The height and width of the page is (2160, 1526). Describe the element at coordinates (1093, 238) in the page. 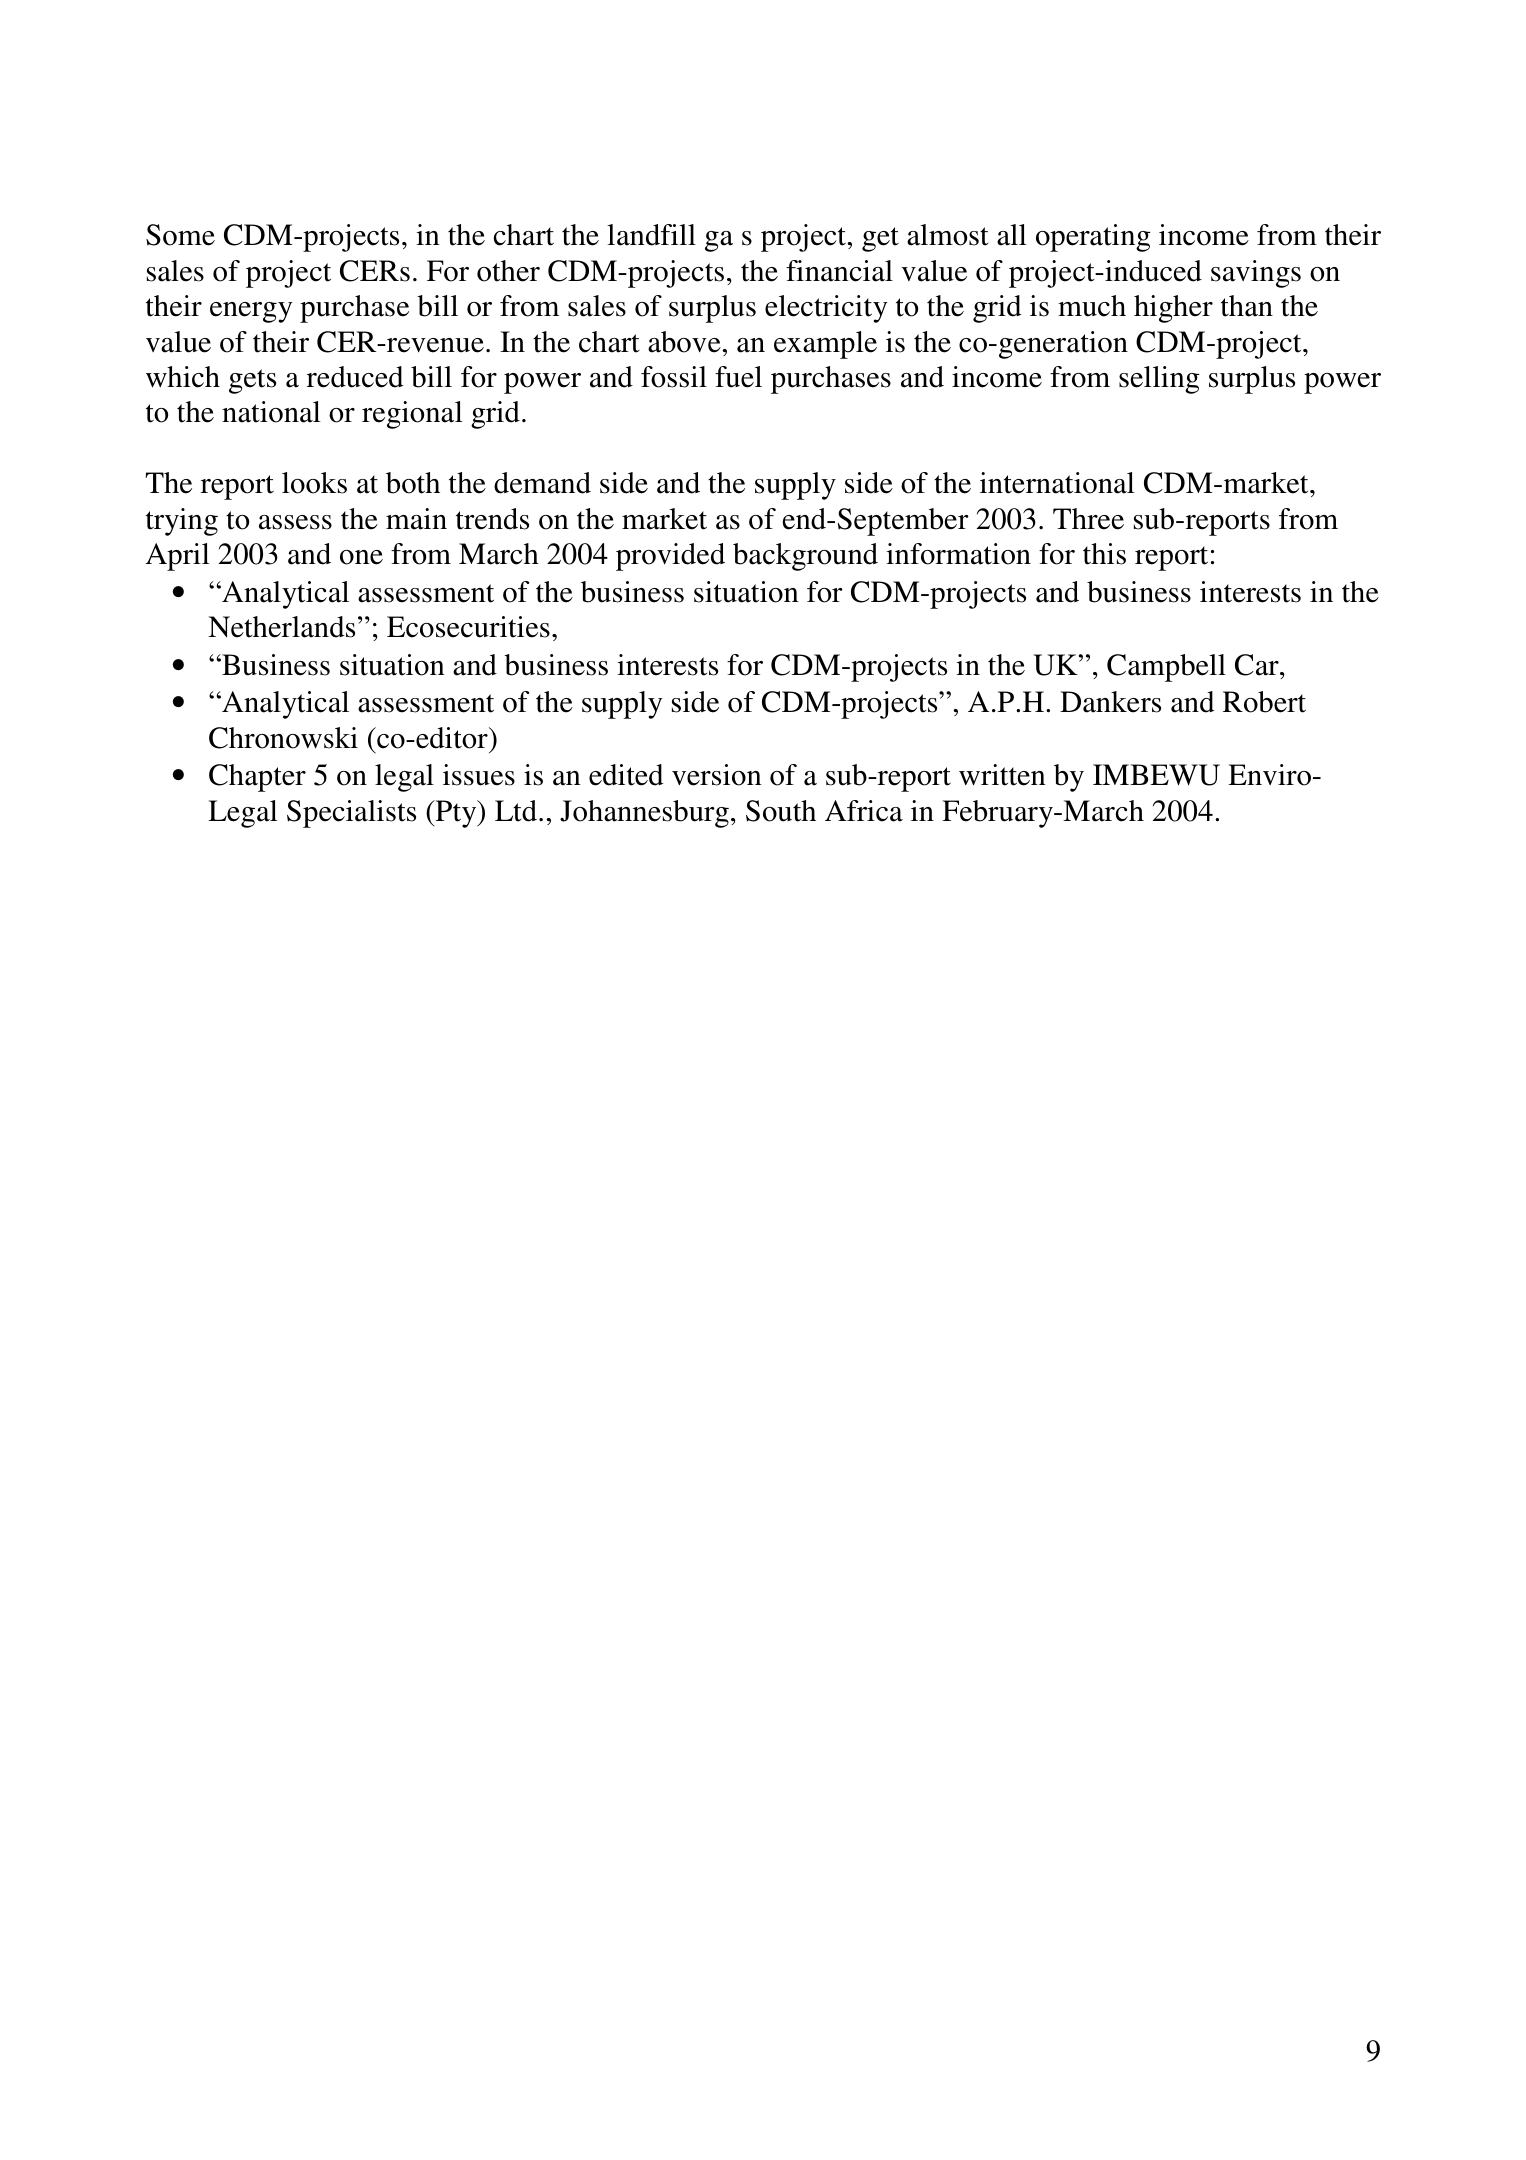

I see `operating` at that location.
